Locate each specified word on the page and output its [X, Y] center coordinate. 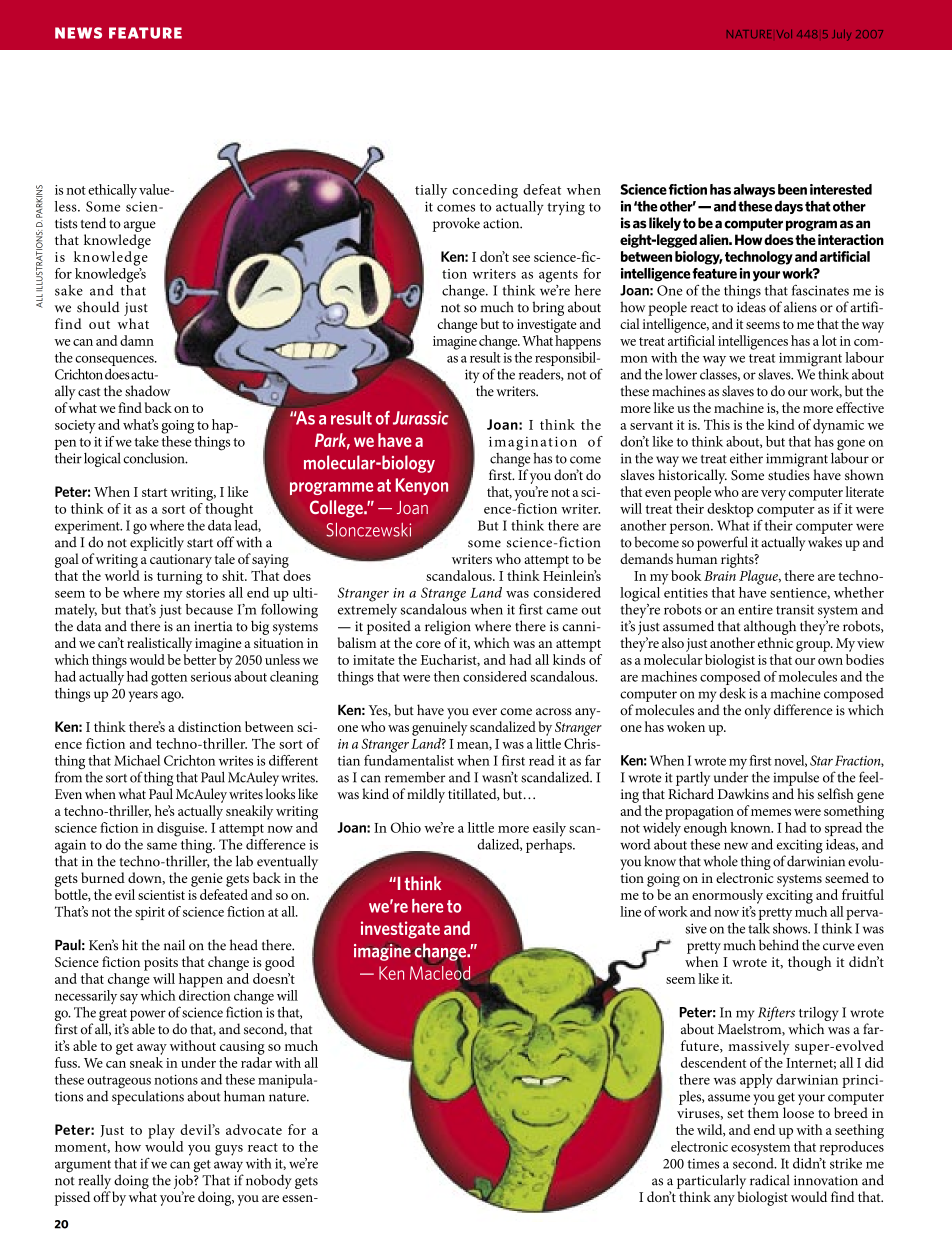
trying [566, 208]
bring [548, 308]
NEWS [78, 33]
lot [829, 340]
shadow [147, 391]
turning [180, 578]
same [162, 846]
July [842, 35]
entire [755, 609]
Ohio [406, 827]
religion [448, 627]
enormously [727, 896]
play [161, 1131]
